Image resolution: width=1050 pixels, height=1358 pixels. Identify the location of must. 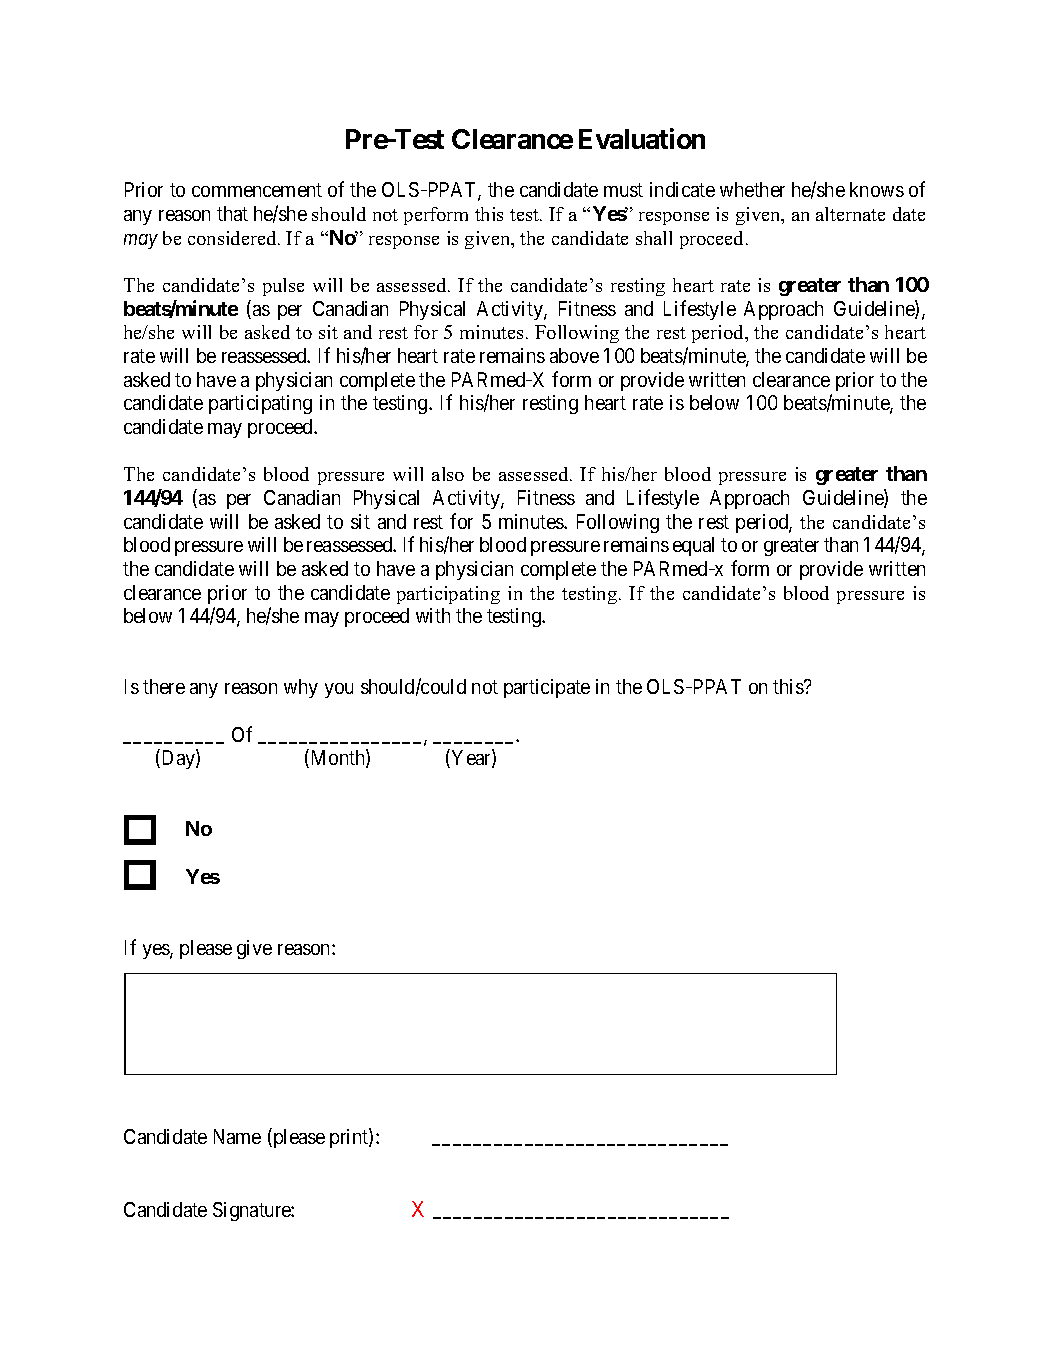
(623, 190).
